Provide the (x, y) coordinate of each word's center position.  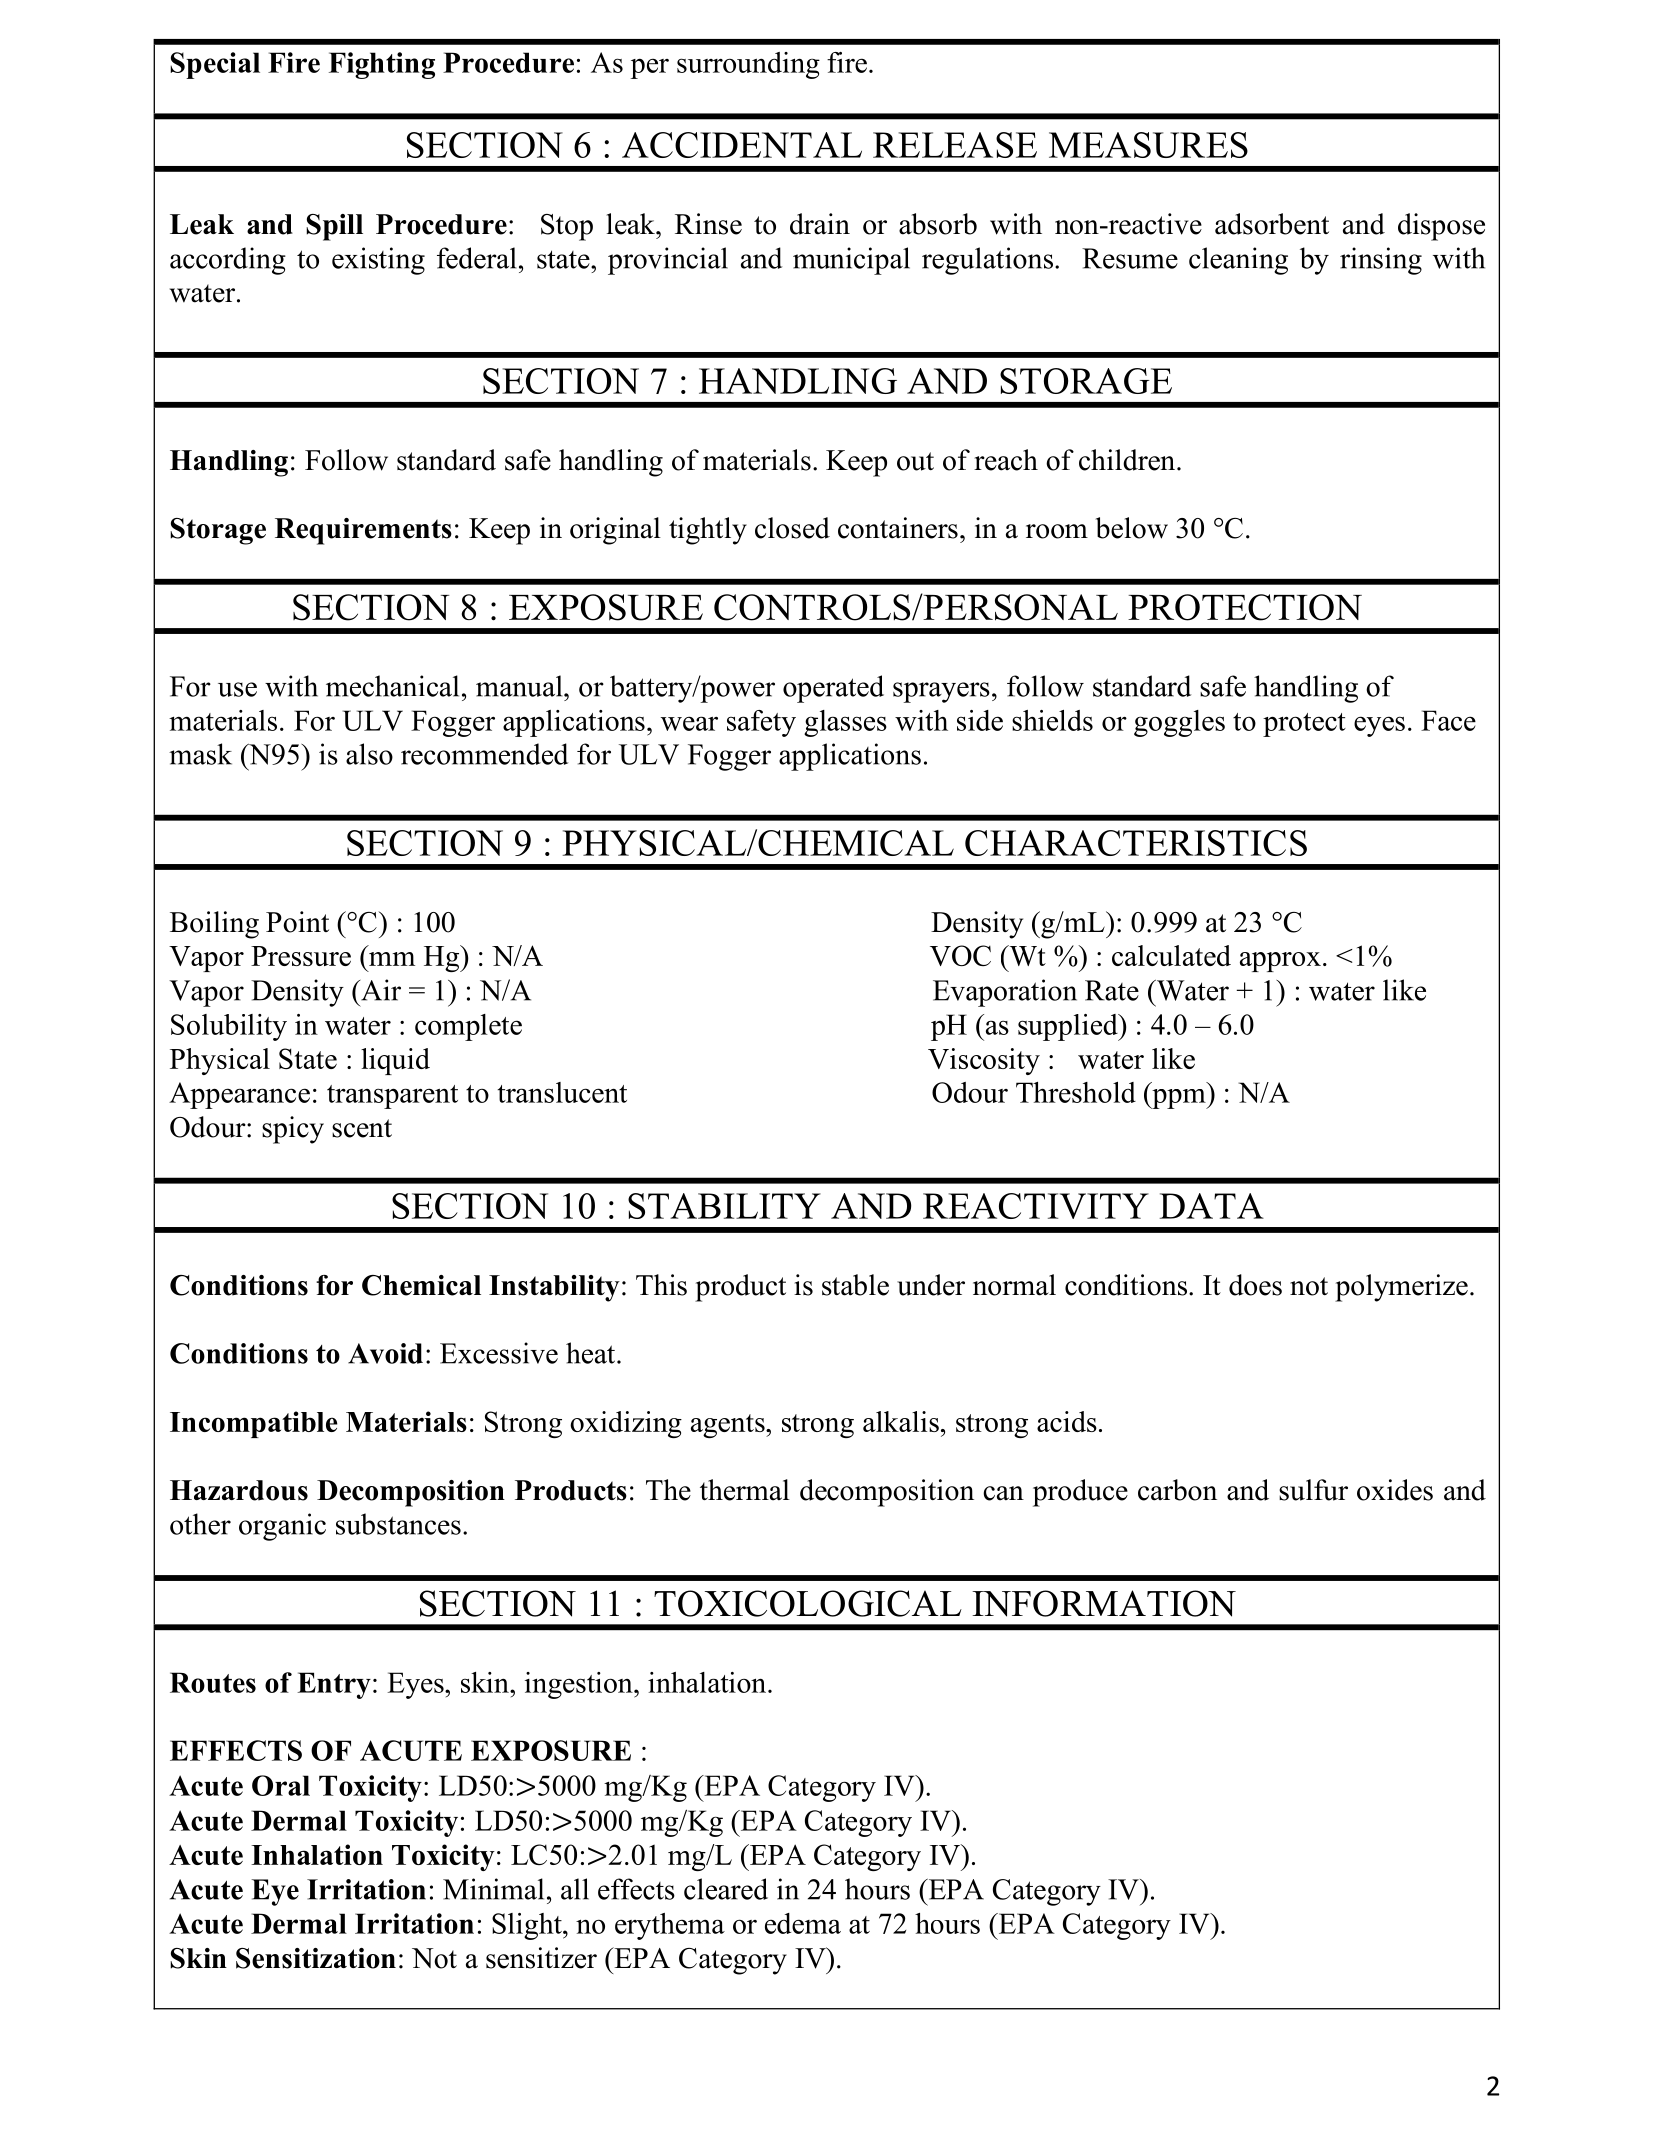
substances (398, 1524)
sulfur (1313, 1490)
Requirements (363, 531)
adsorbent (1272, 224)
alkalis (901, 1421)
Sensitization (316, 1958)
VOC (960, 955)
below (1132, 528)
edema (803, 1923)
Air (380, 990)
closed (792, 528)
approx (1280, 962)
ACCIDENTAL (742, 145)
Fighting (382, 65)
